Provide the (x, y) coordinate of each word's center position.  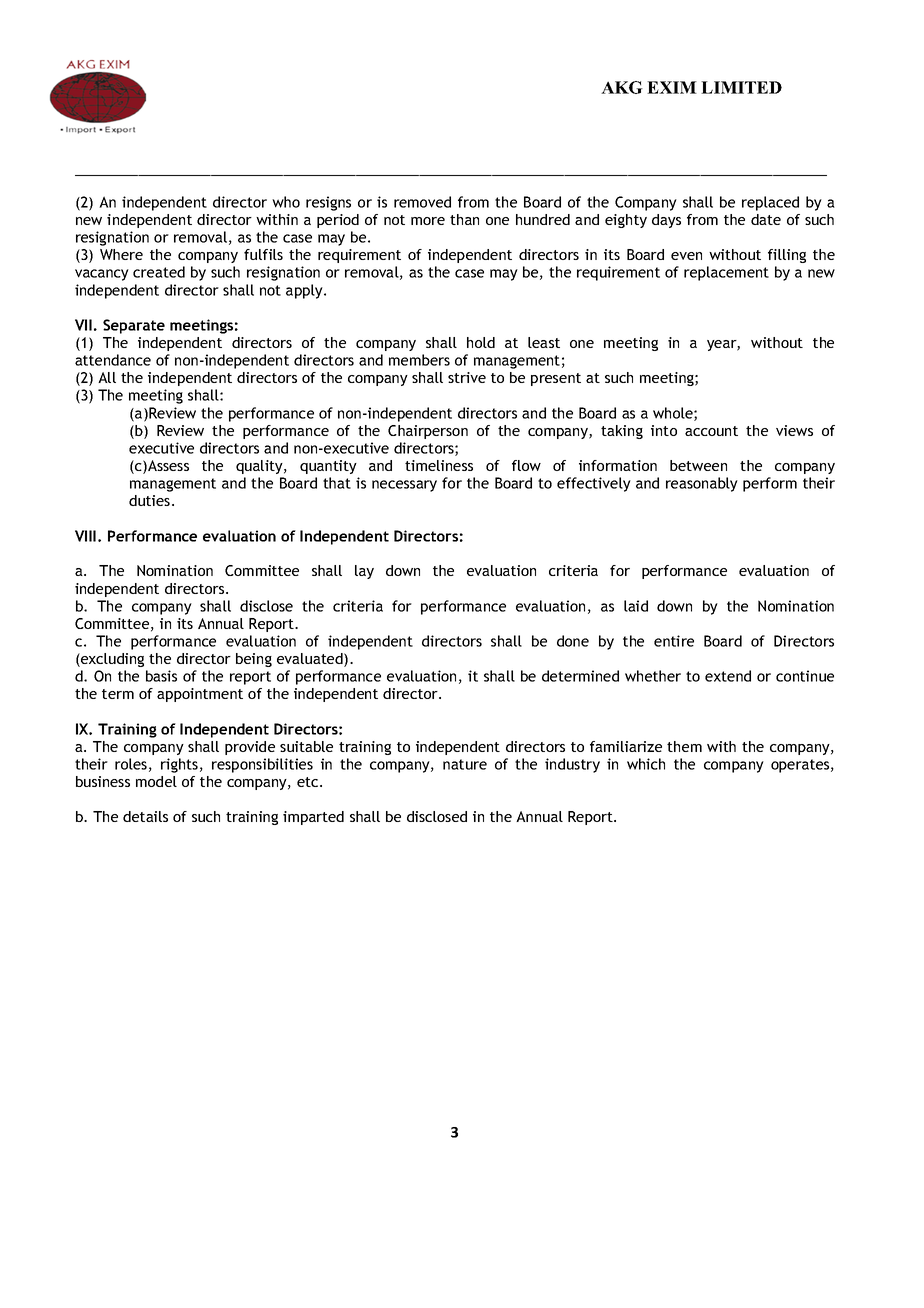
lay (364, 572)
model (156, 781)
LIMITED (741, 87)
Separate (134, 326)
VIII (85, 536)
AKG (622, 87)
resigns (328, 203)
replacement (726, 273)
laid (636, 606)
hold (481, 342)
